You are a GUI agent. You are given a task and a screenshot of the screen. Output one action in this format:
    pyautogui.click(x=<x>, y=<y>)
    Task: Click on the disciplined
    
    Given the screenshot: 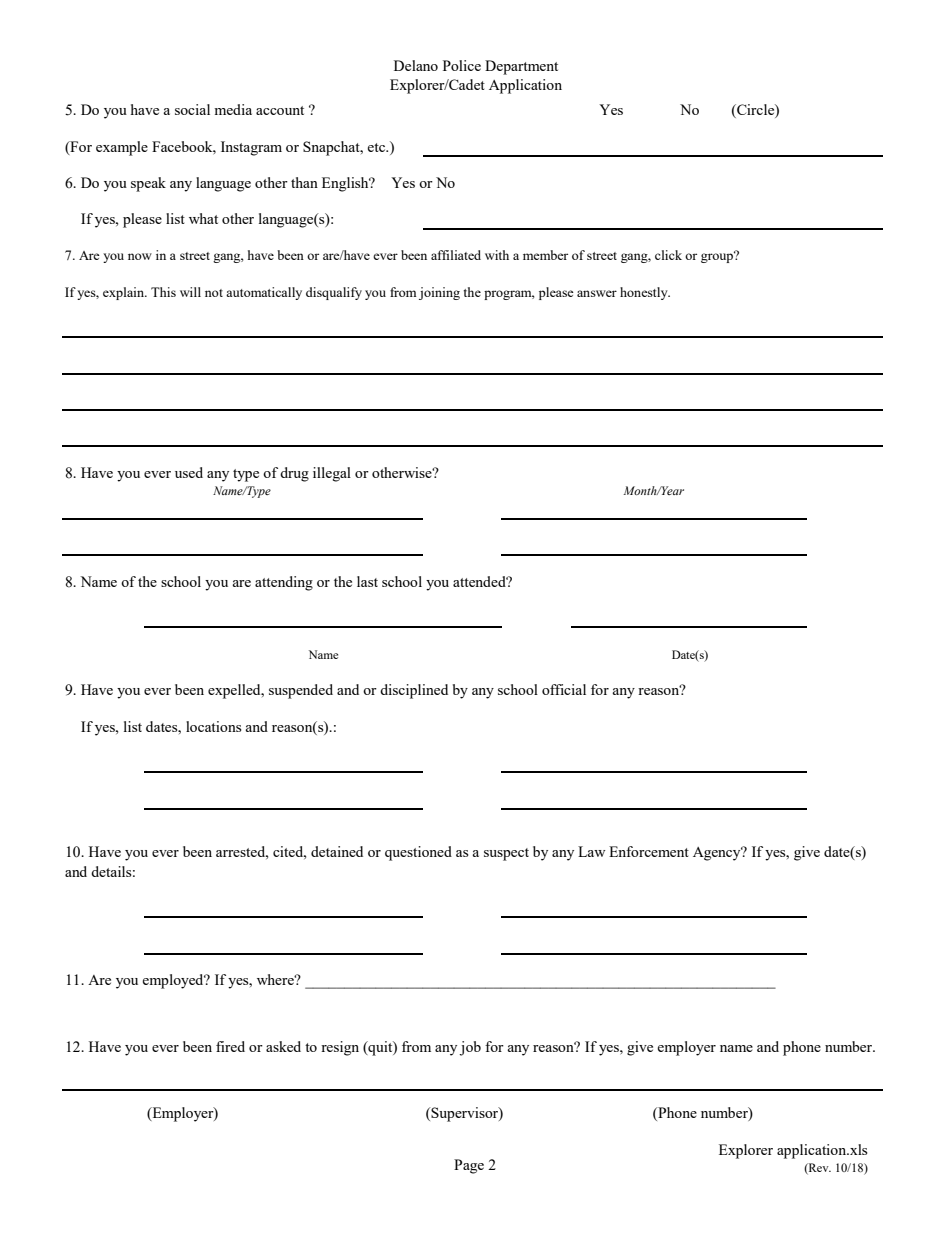 What is the action you would take?
    pyautogui.click(x=414, y=691)
